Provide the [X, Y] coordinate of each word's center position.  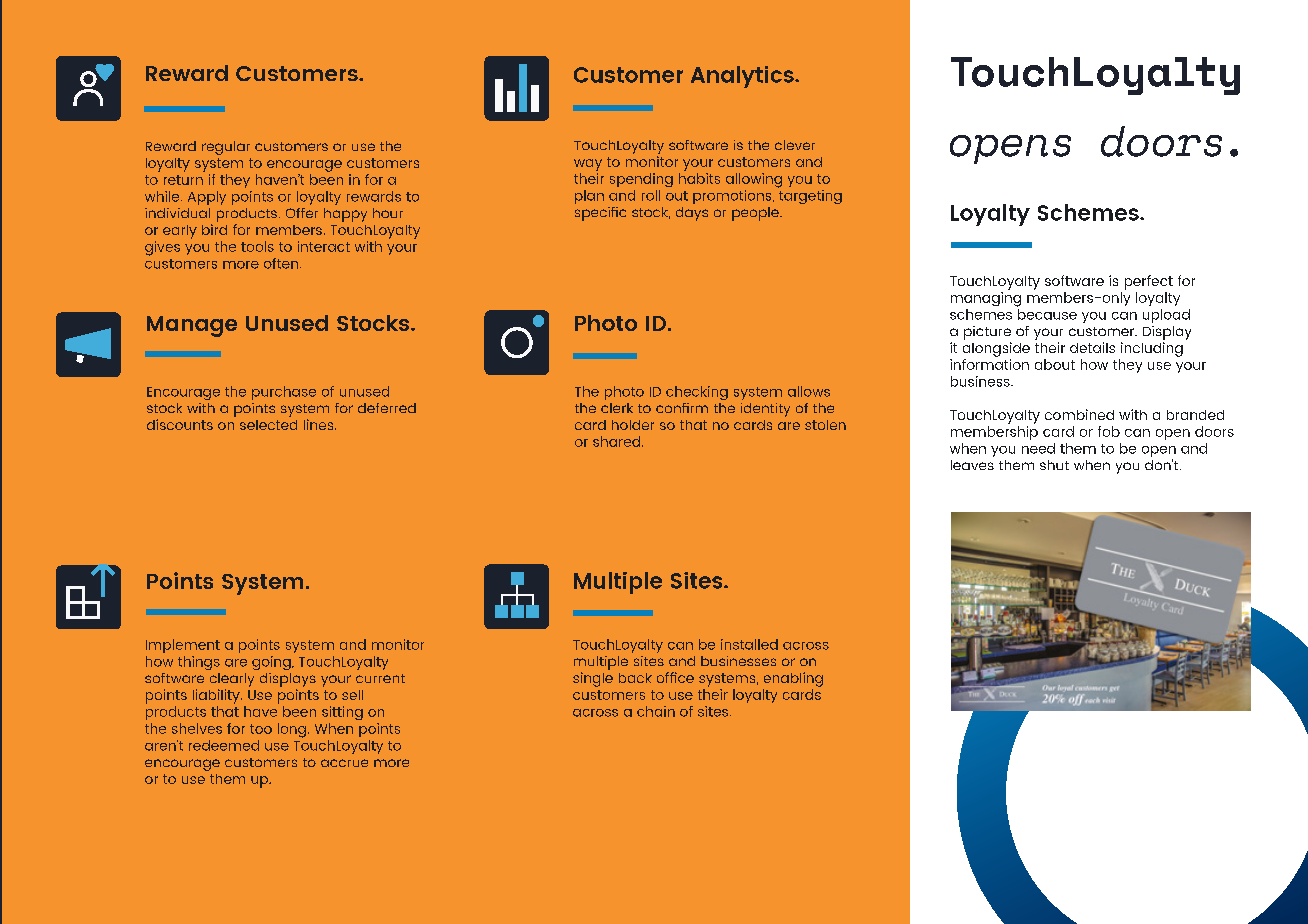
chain [656, 711]
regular [226, 148]
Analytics [743, 77]
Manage [192, 326]
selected [268, 425]
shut [1054, 465]
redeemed [224, 745]
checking [697, 393]
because [1047, 314]
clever [795, 145]
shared [618, 441]
